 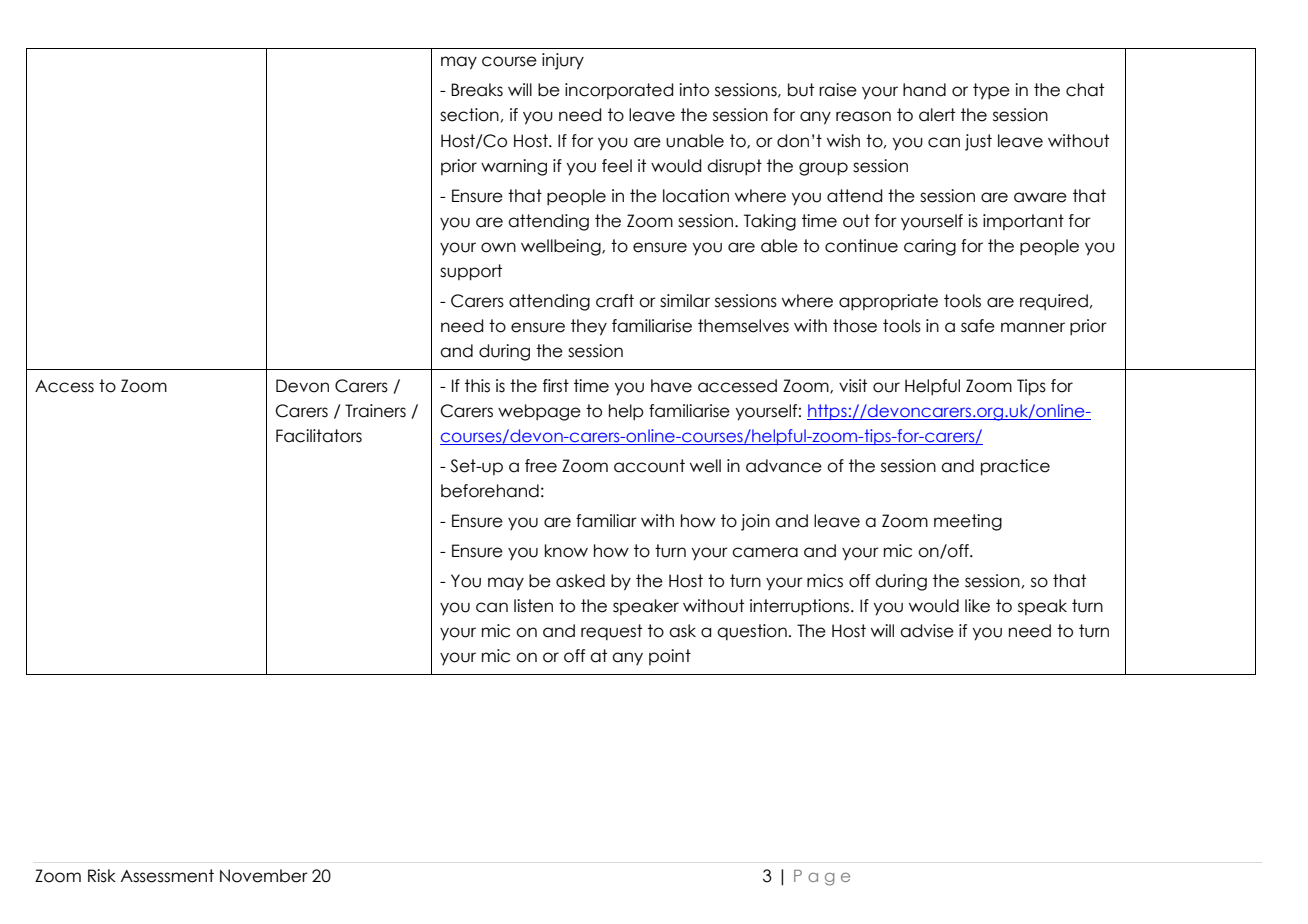 What do you see at coordinates (930, 247) in the screenshot?
I see `caring` at bounding box center [930, 247].
